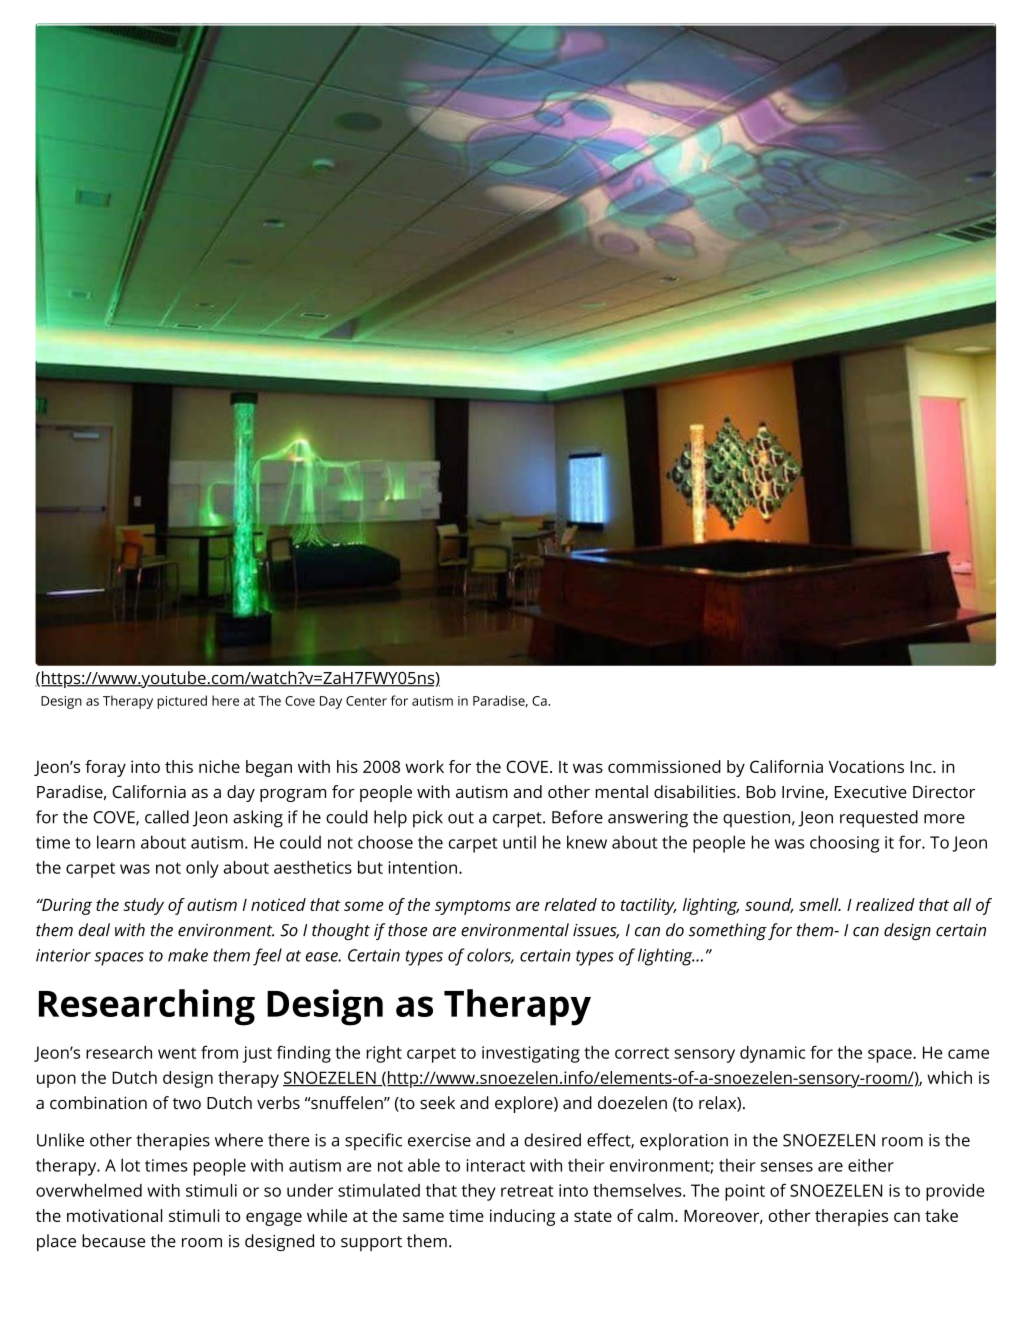  I want to click on motivational, so click(114, 1215).
